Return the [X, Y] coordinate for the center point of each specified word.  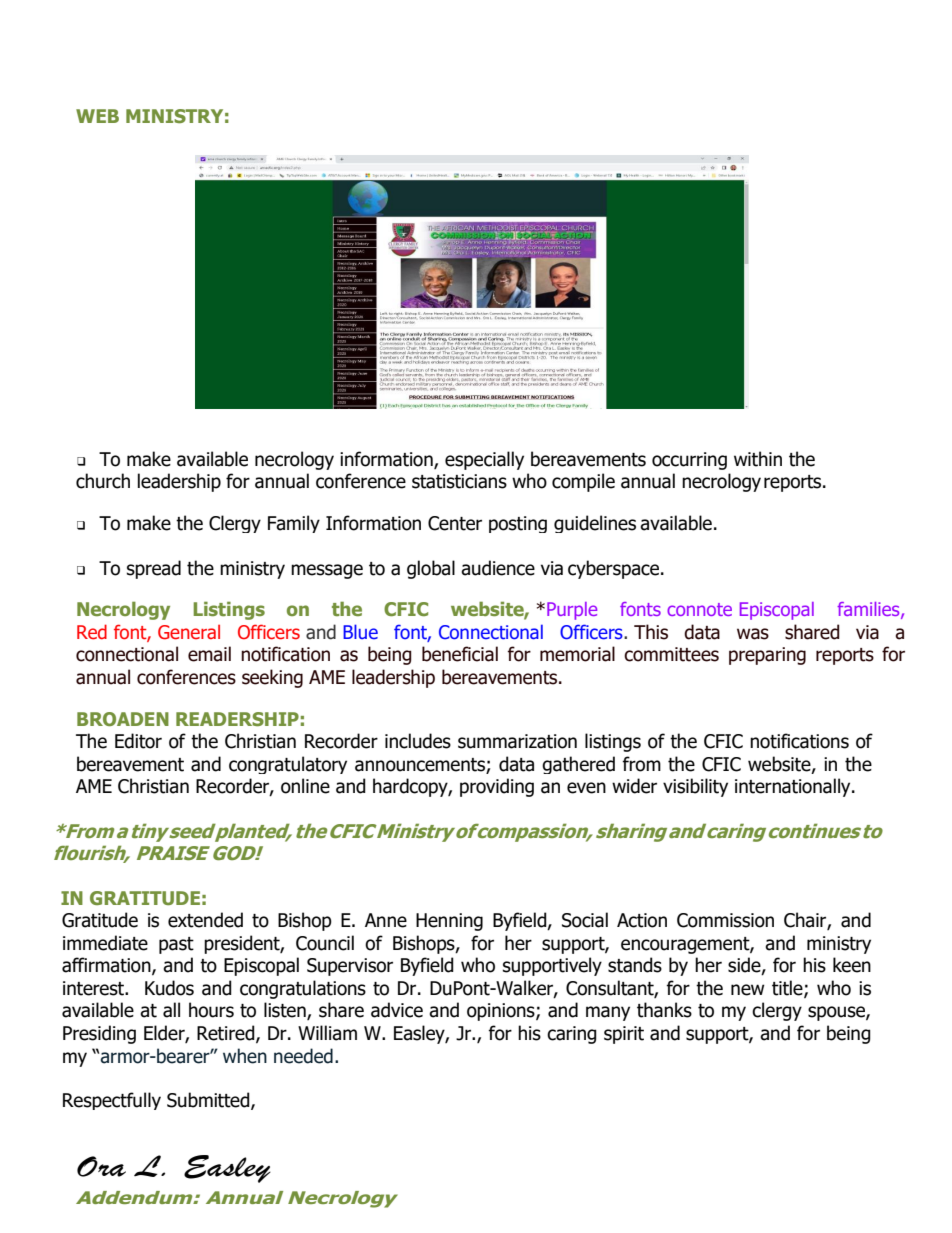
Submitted [209, 1100]
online [305, 786]
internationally [794, 787]
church [103, 481]
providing [497, 787]
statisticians [459, 481]
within [758, 459]
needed [303, 1056]
